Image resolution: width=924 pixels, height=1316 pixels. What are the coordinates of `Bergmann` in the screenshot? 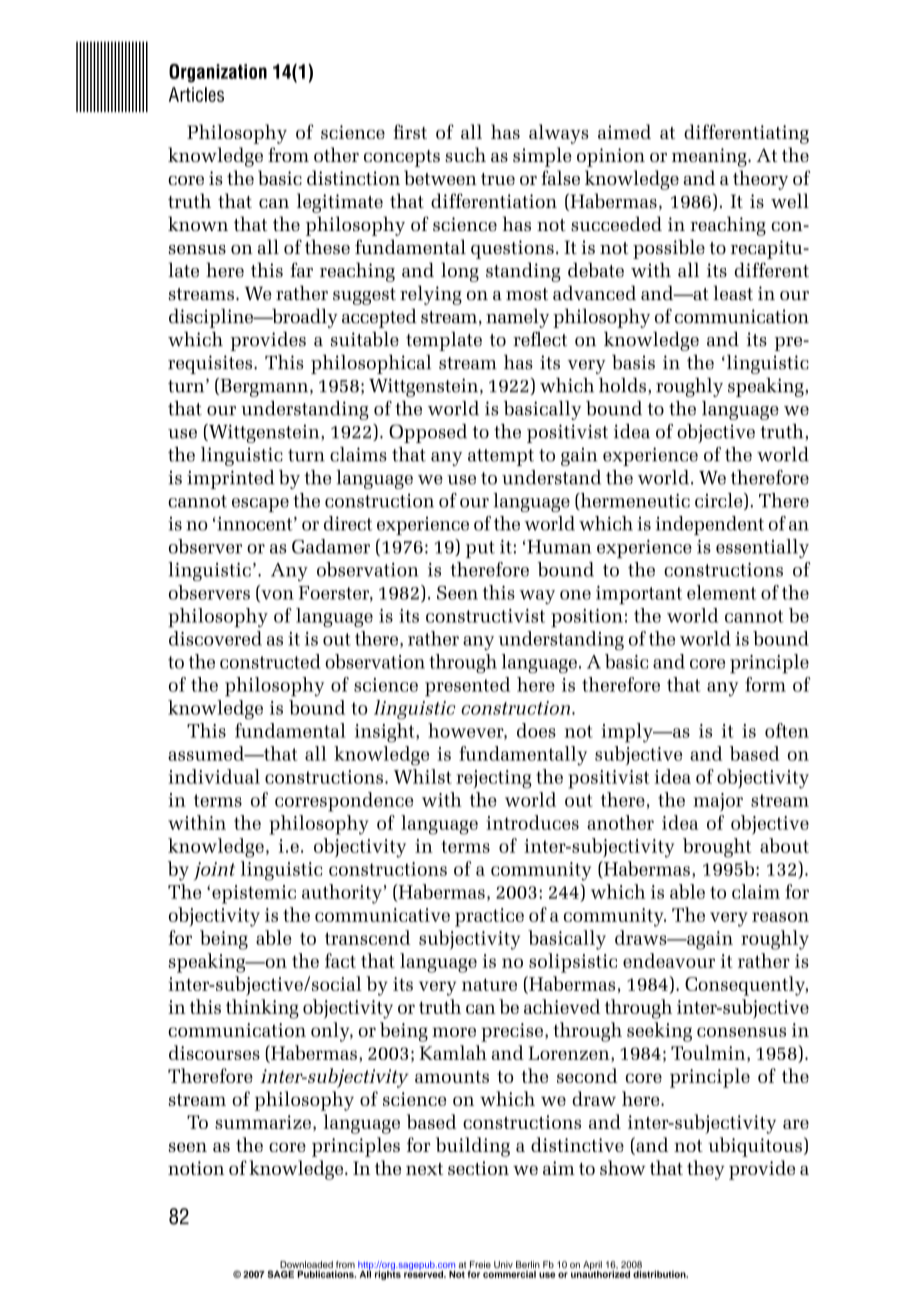 It's located at (264, 387).
